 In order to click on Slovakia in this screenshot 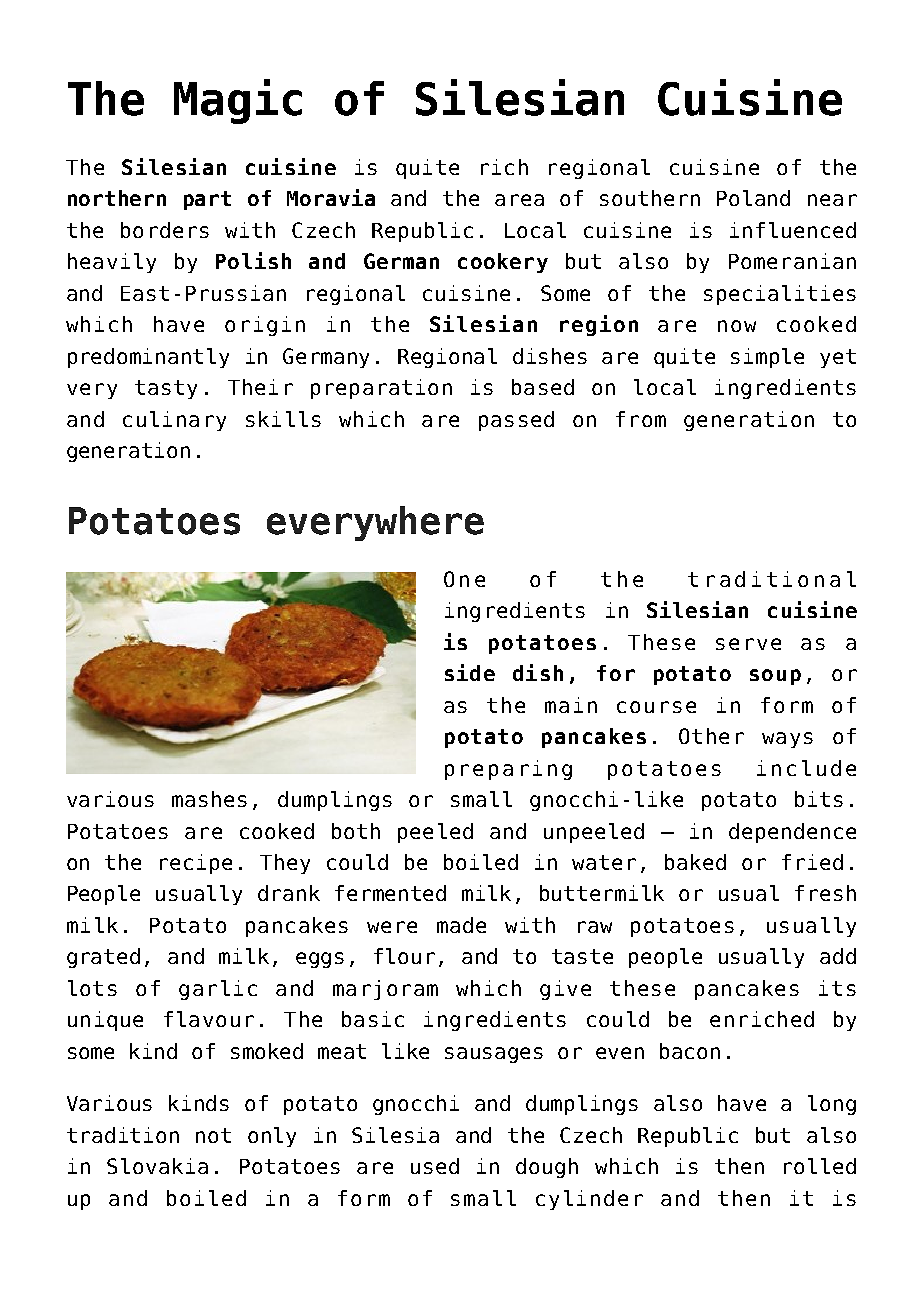, I will do `click(157, 1166)`.
